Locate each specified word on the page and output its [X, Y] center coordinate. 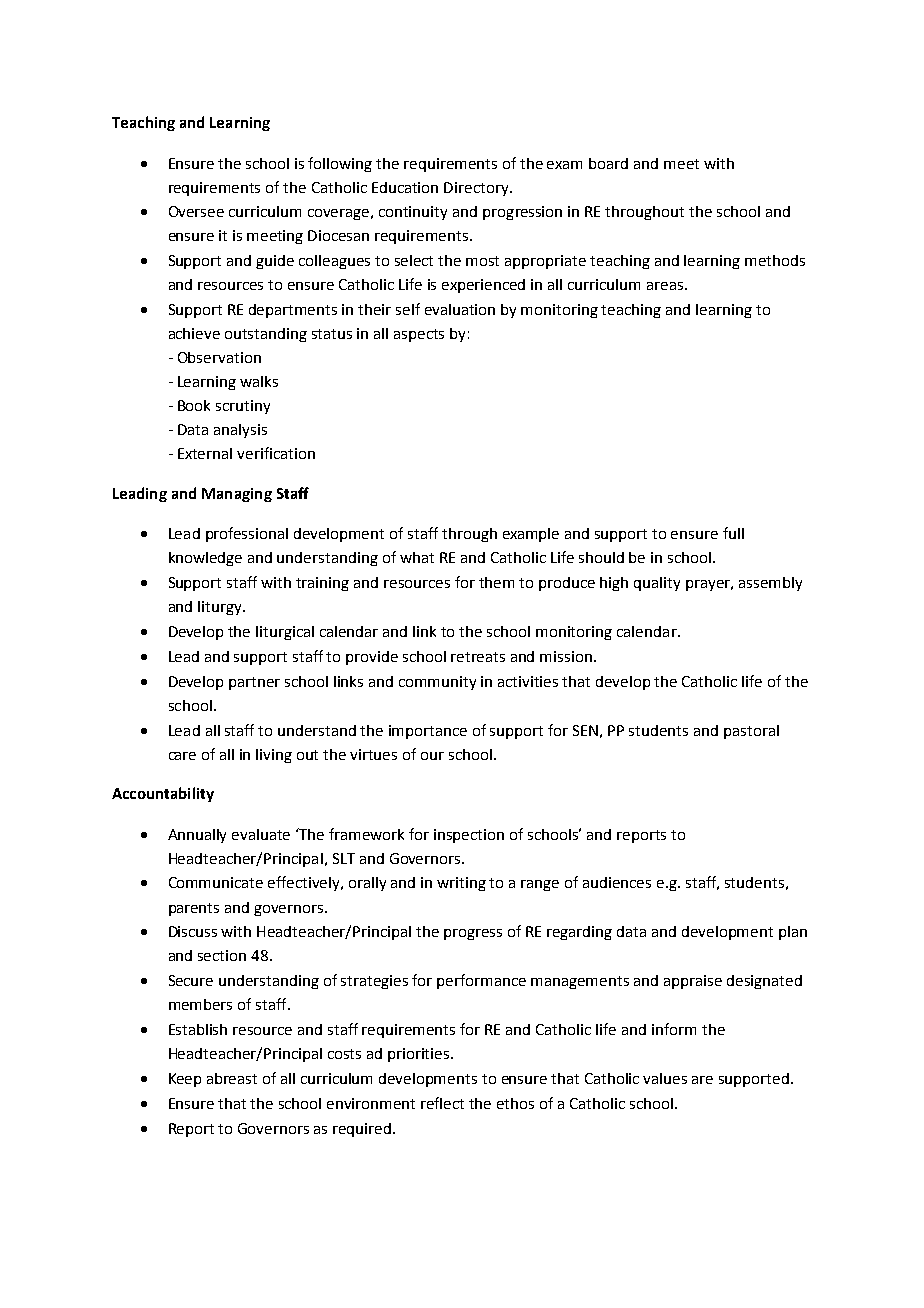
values [665, 1078]
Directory [477, 189]
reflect [442, 1103]
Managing [237, 495]
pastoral [751, 732]
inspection [469, 836]
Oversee [196, 211]
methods [775, 260]
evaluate [261, 834]
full [733, 533]
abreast [232, 1078]
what [417, 557]
